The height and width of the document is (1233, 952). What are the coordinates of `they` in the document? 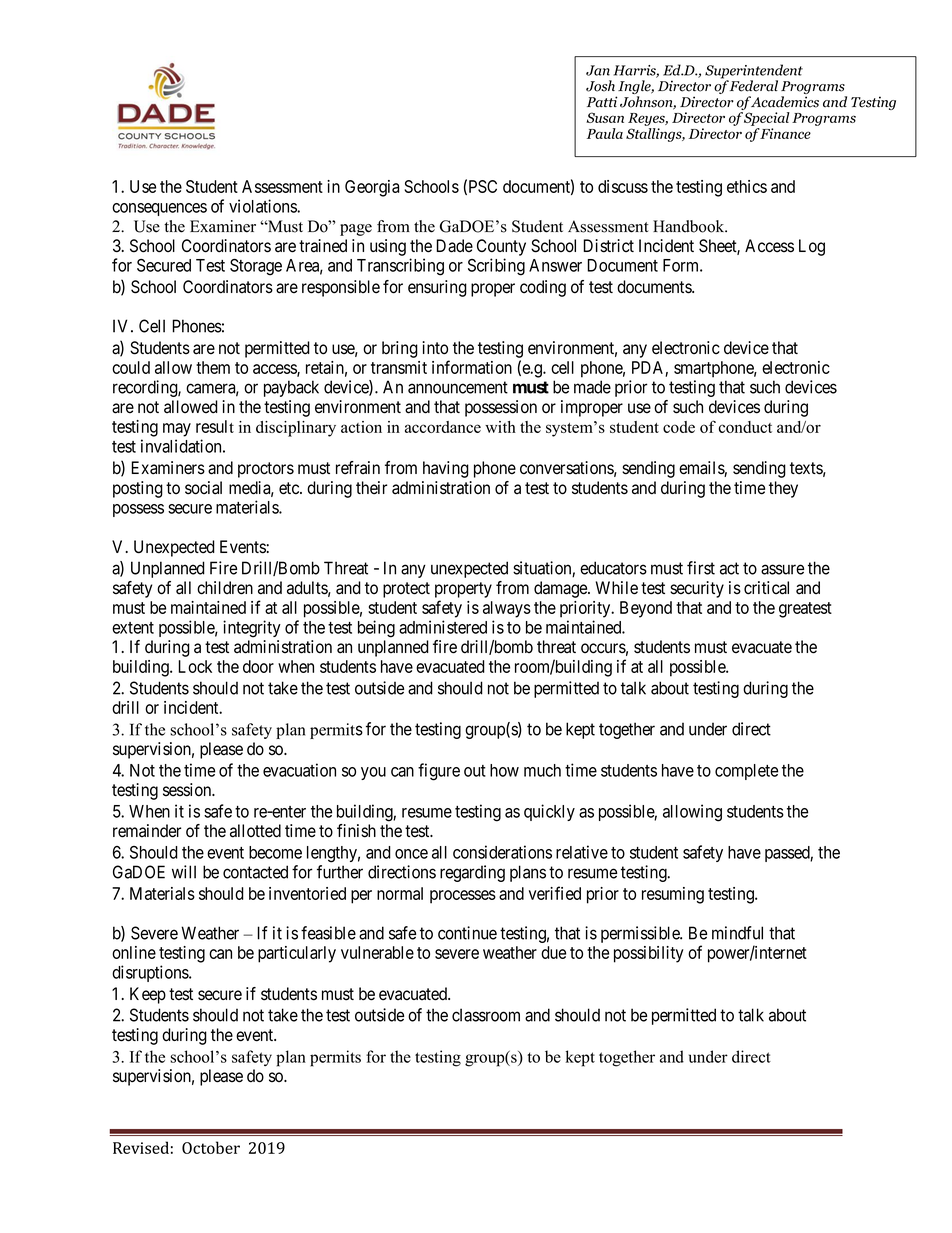 It's located at (783, 489).
